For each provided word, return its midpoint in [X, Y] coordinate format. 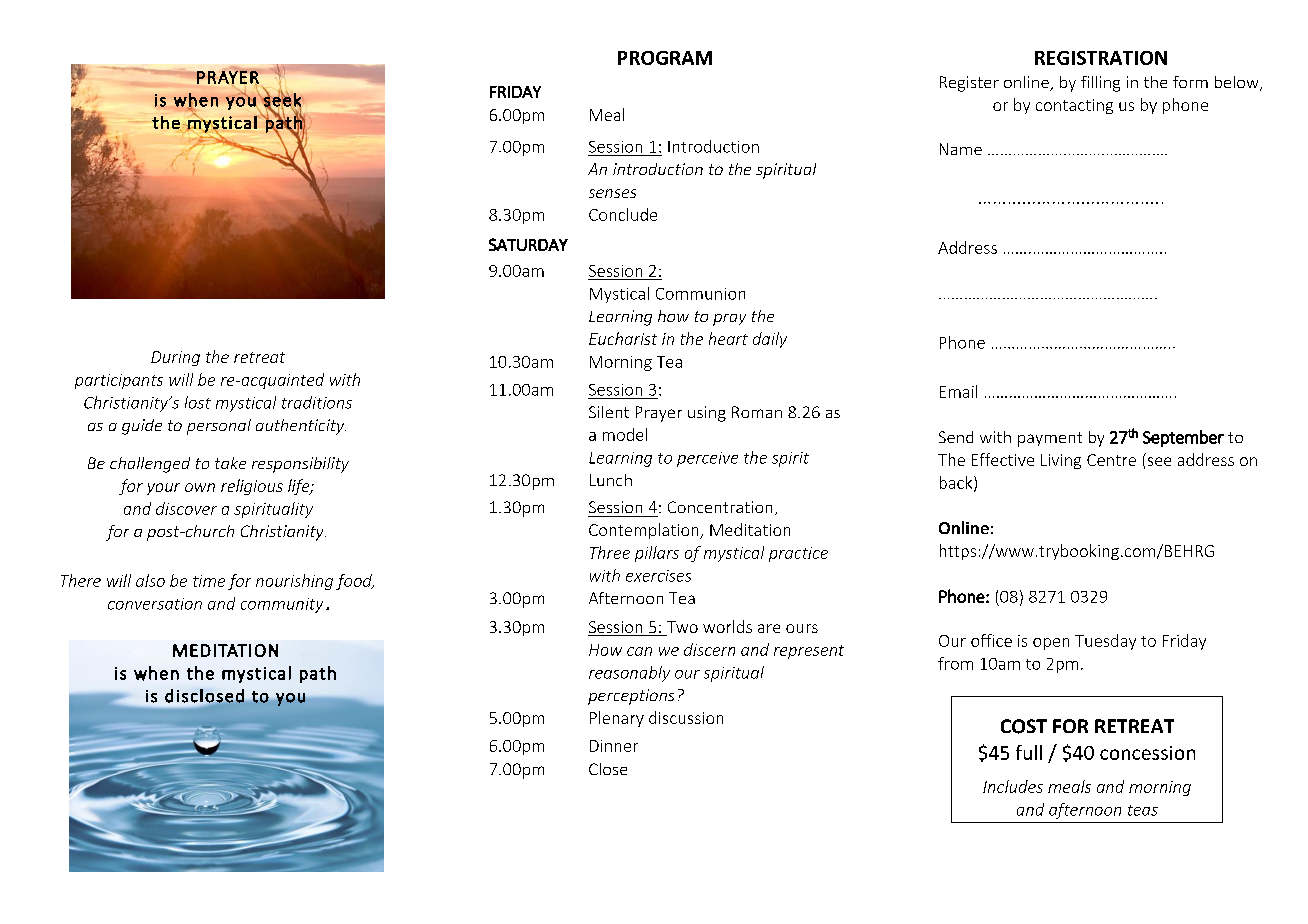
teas [1143, 810]
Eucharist [623, 338]
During [175, 358]
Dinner [614, 746]
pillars [657, 554]
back [957, 483]
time [209, 581]
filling [1100, 84]
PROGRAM [665, 58]
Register [969, 84]
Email [958, 391]
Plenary [617, 719]
